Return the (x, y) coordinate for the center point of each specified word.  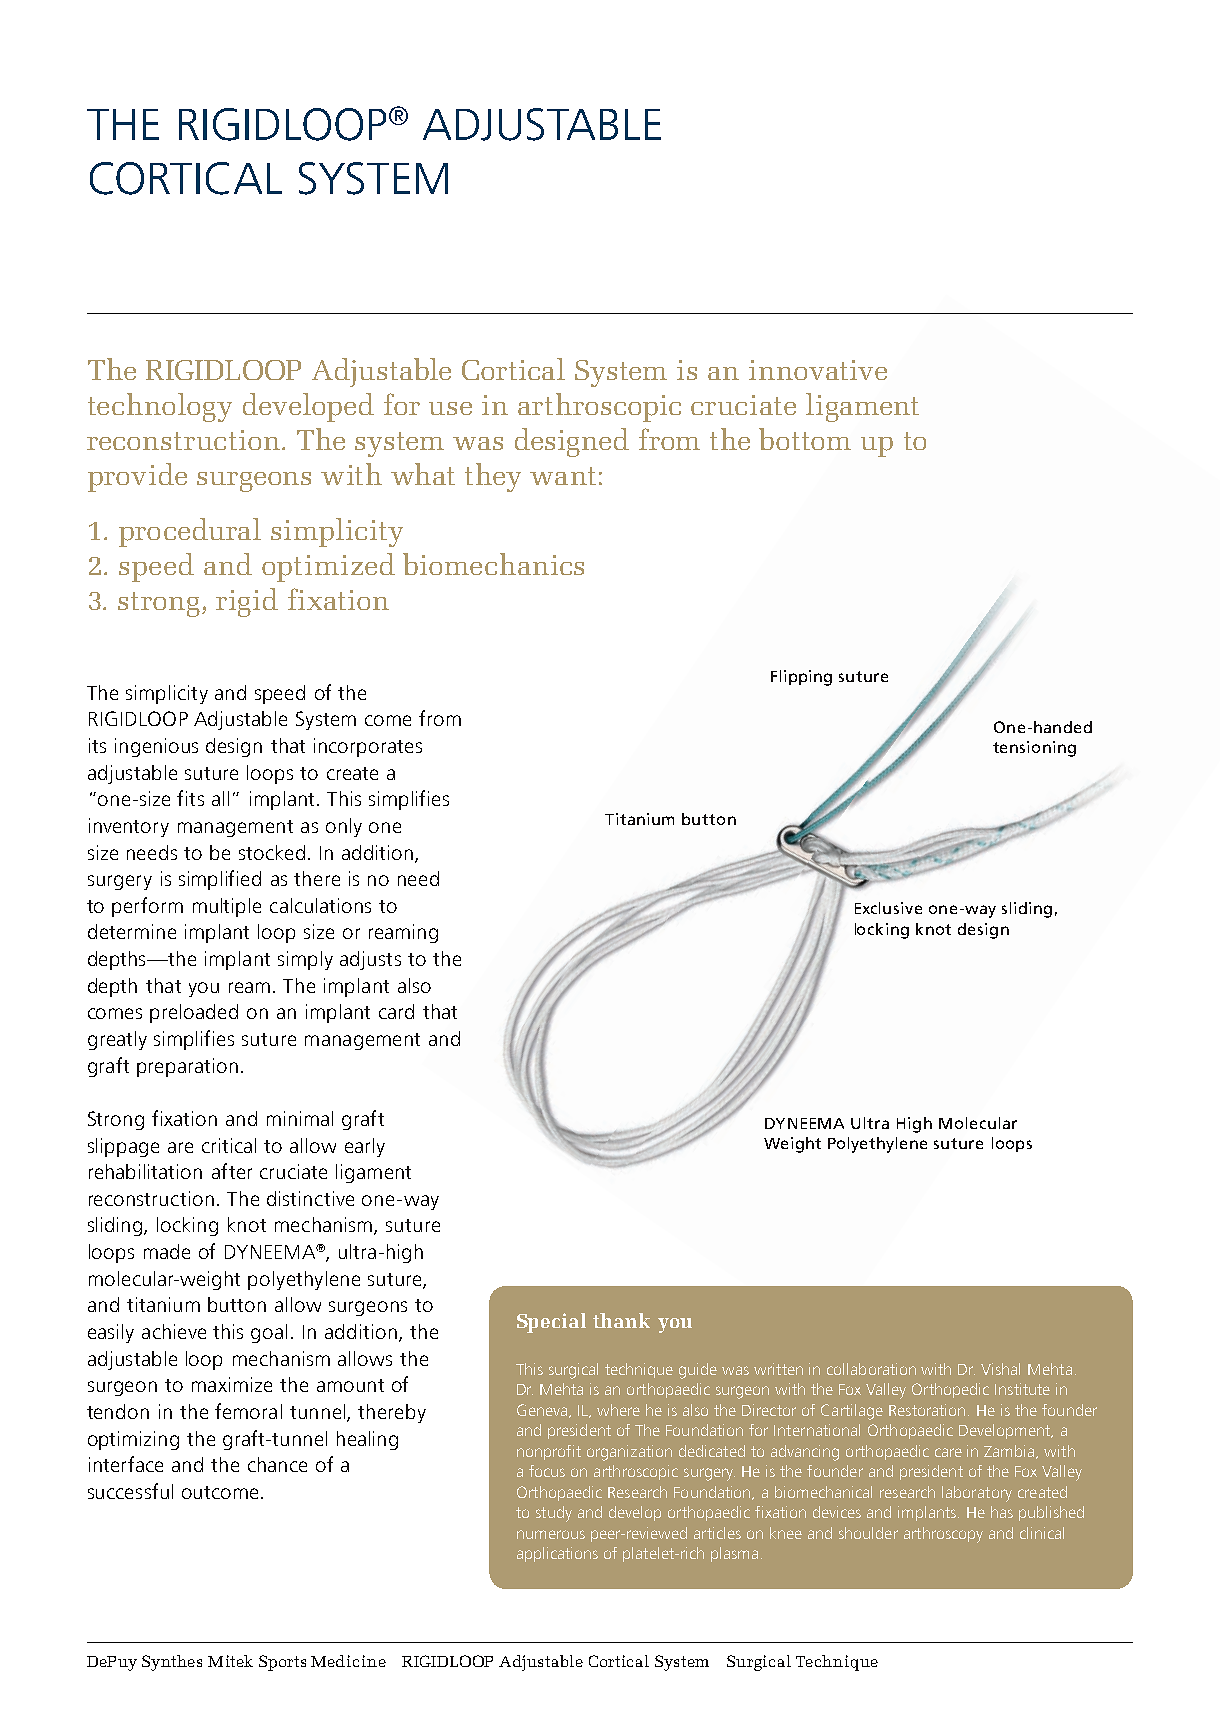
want (563, 476)
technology (160, 407)
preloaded (194, 1013)
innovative (818, 370)
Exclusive (888, 908)
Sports (282, 1663)
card (396, 1011)
